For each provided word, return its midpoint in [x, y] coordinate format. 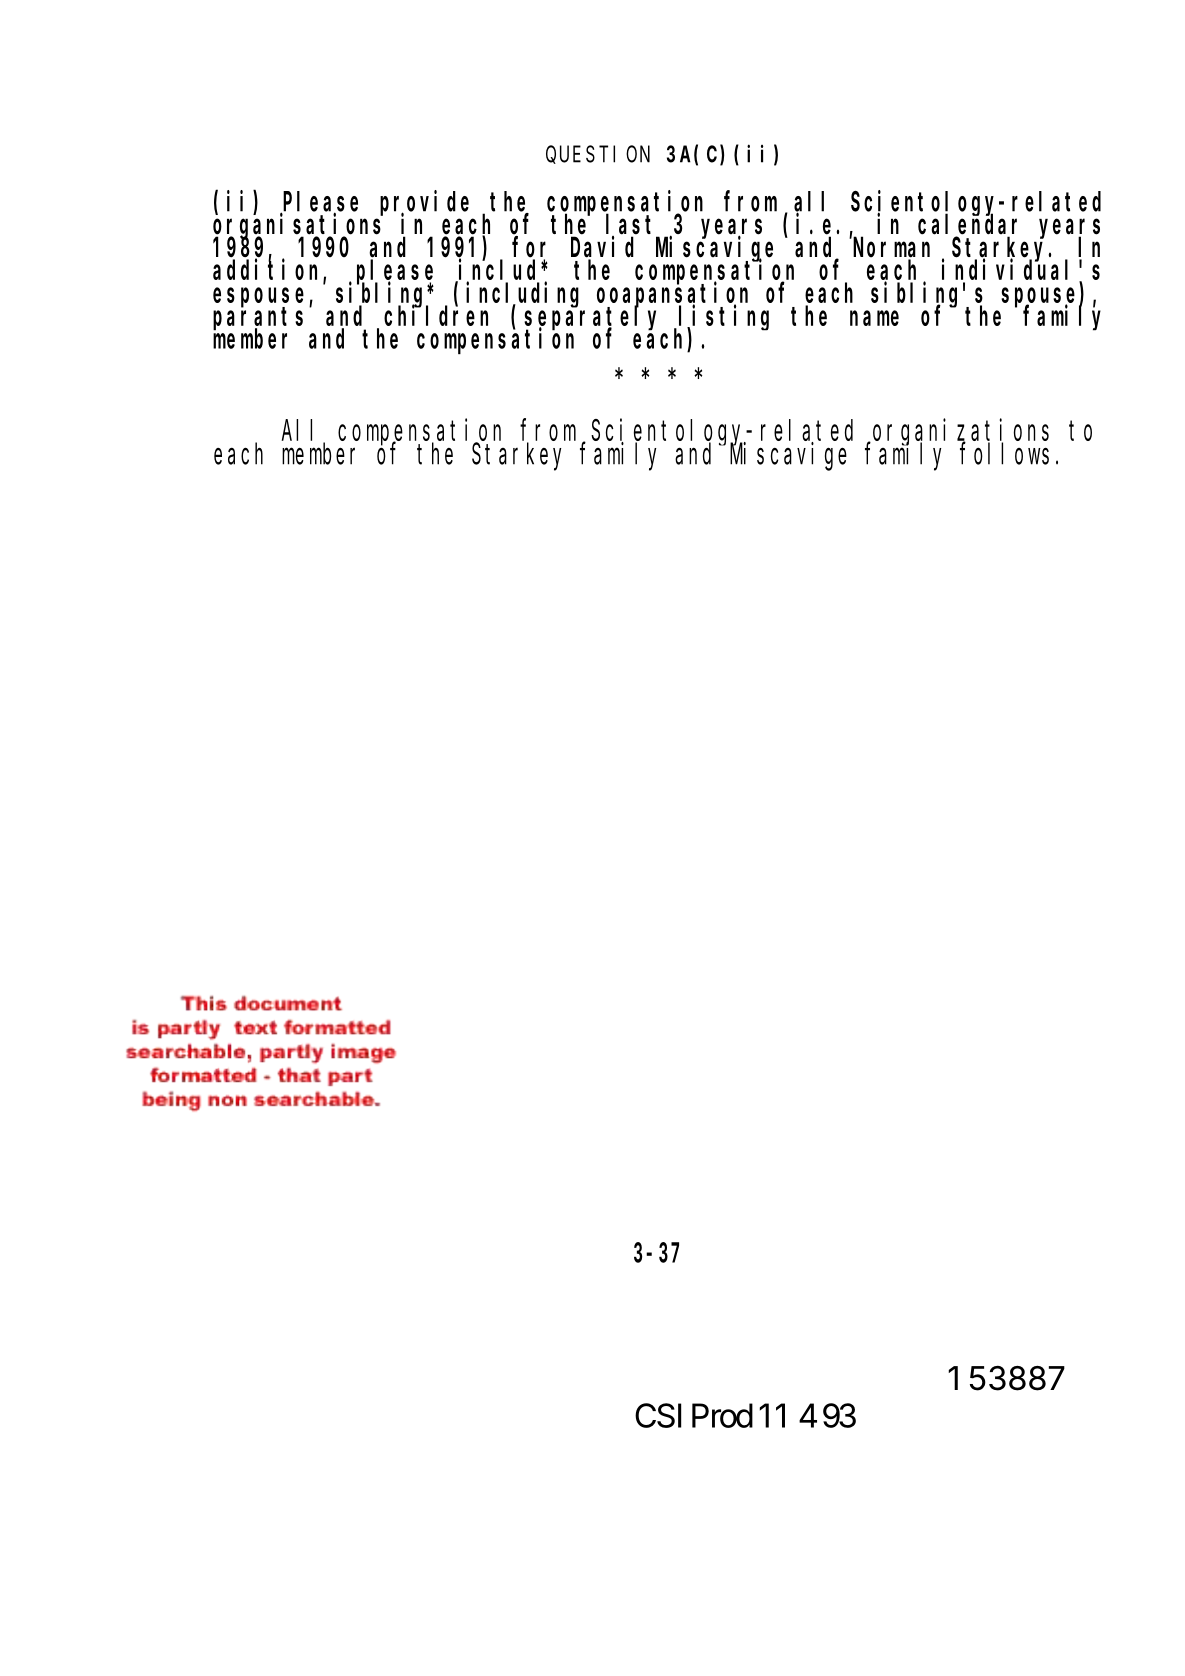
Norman [891, 249]
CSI [658, 1415]
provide [424, 203]
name [874, 318]
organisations [298, 227]
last [632, 225]
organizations [961, 433]
